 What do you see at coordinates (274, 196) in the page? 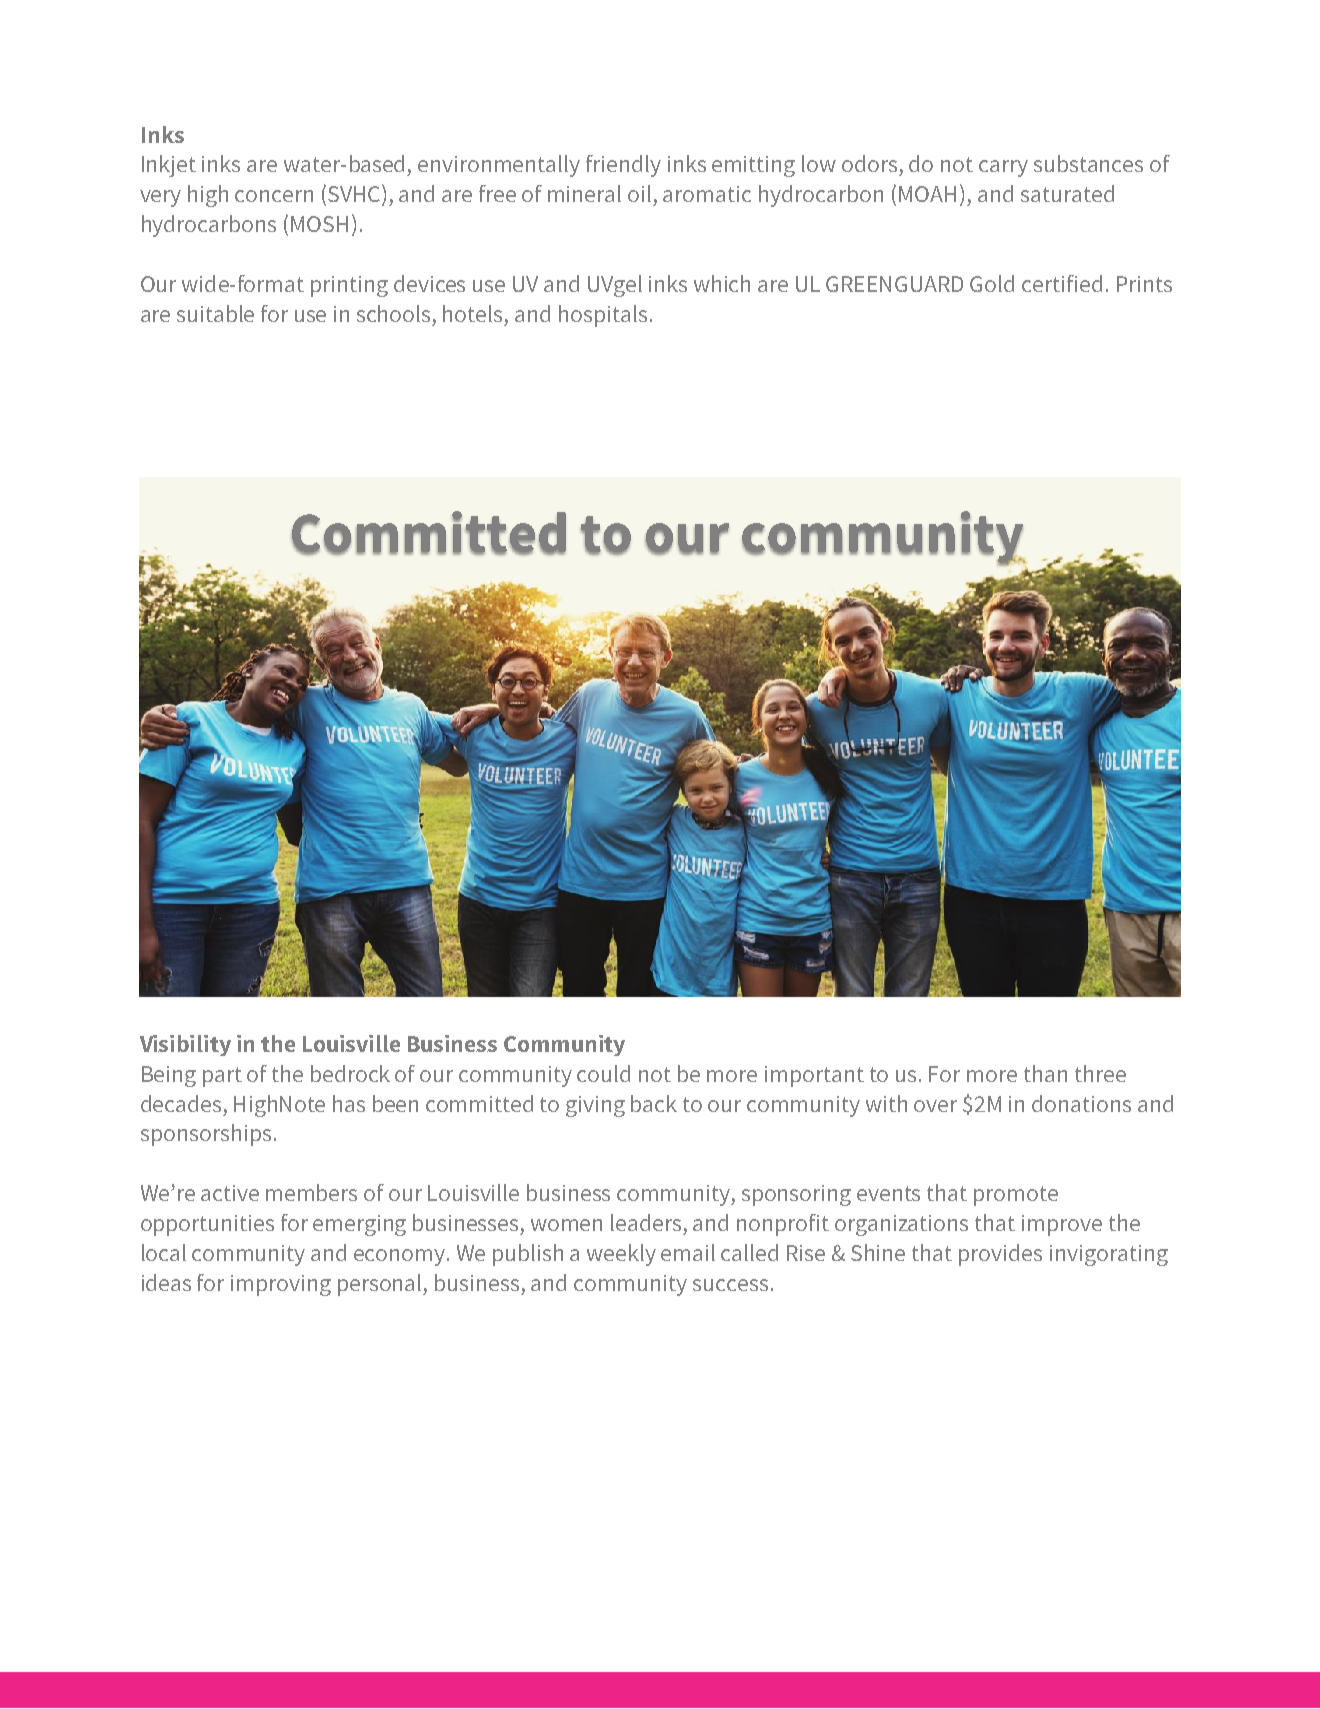
I see `concern` at bounding box center [274, 196].
